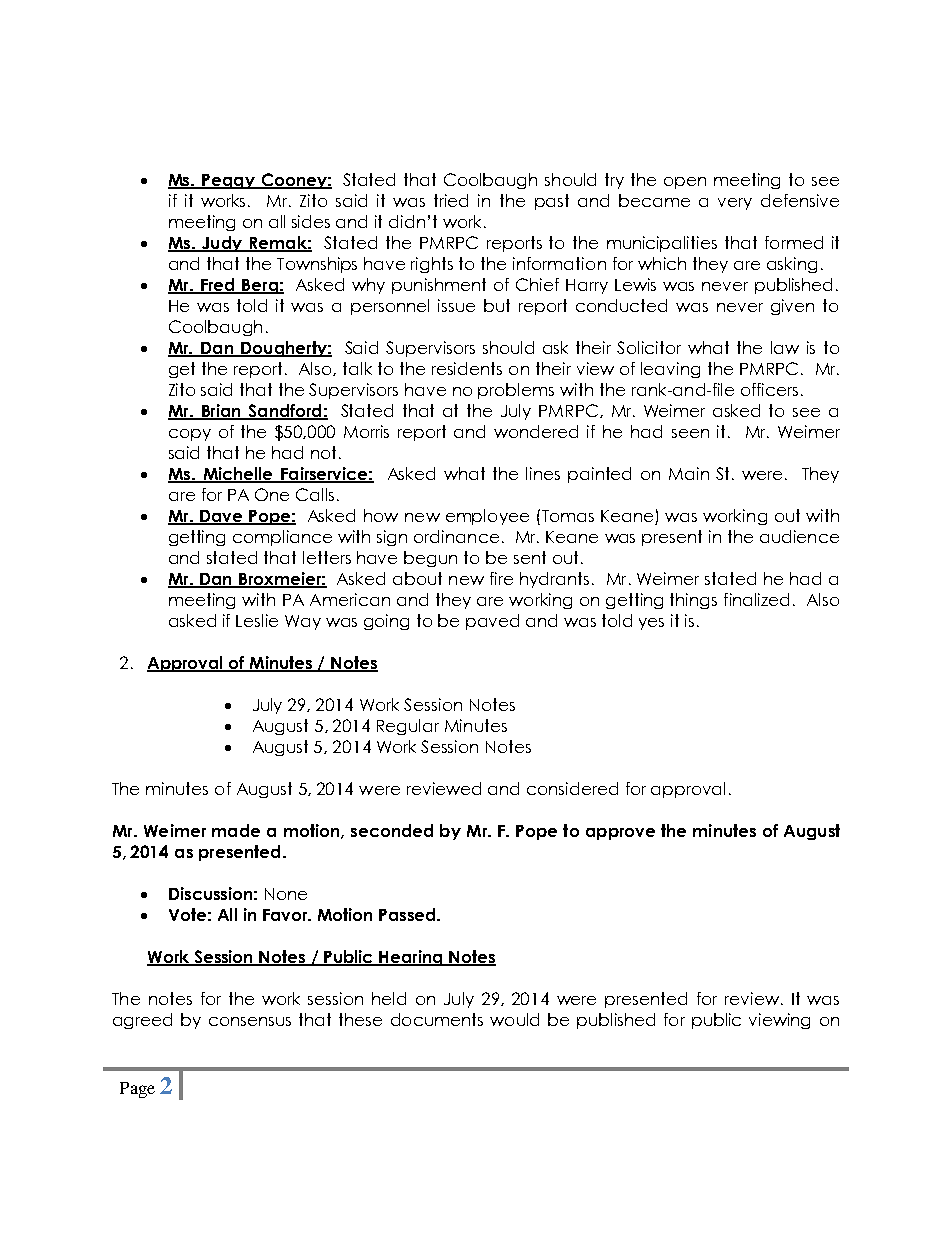 Image resolution: width=952 pixels, height=1233 pixels. Describe the element at coordinates (229, 181) in the document. I see `Peggy` at that location.
